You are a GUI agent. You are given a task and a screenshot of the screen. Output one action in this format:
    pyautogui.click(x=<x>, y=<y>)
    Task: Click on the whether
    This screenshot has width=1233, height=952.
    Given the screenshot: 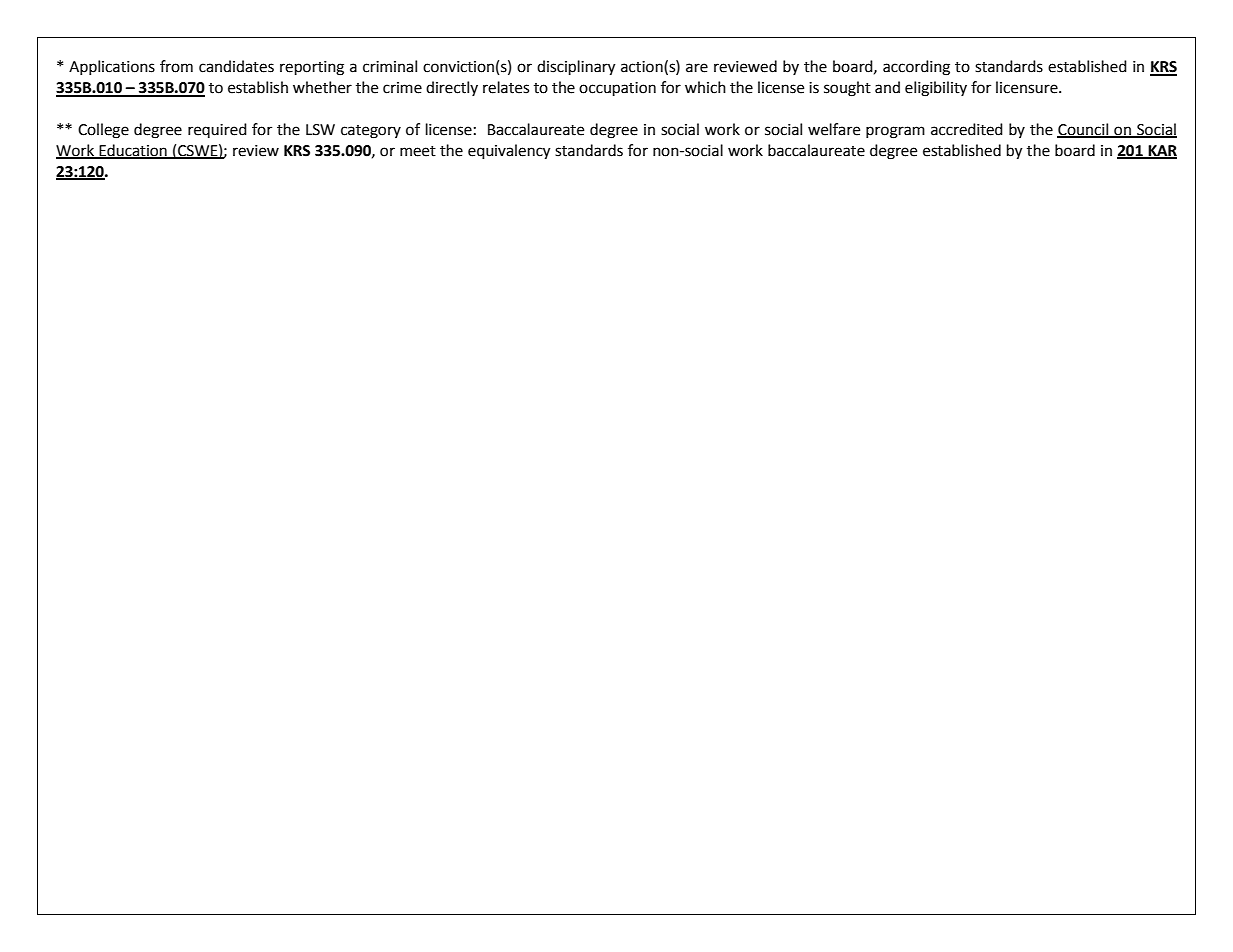 What is the action you would take?
    pyautogui.click(x=322, y=87)
